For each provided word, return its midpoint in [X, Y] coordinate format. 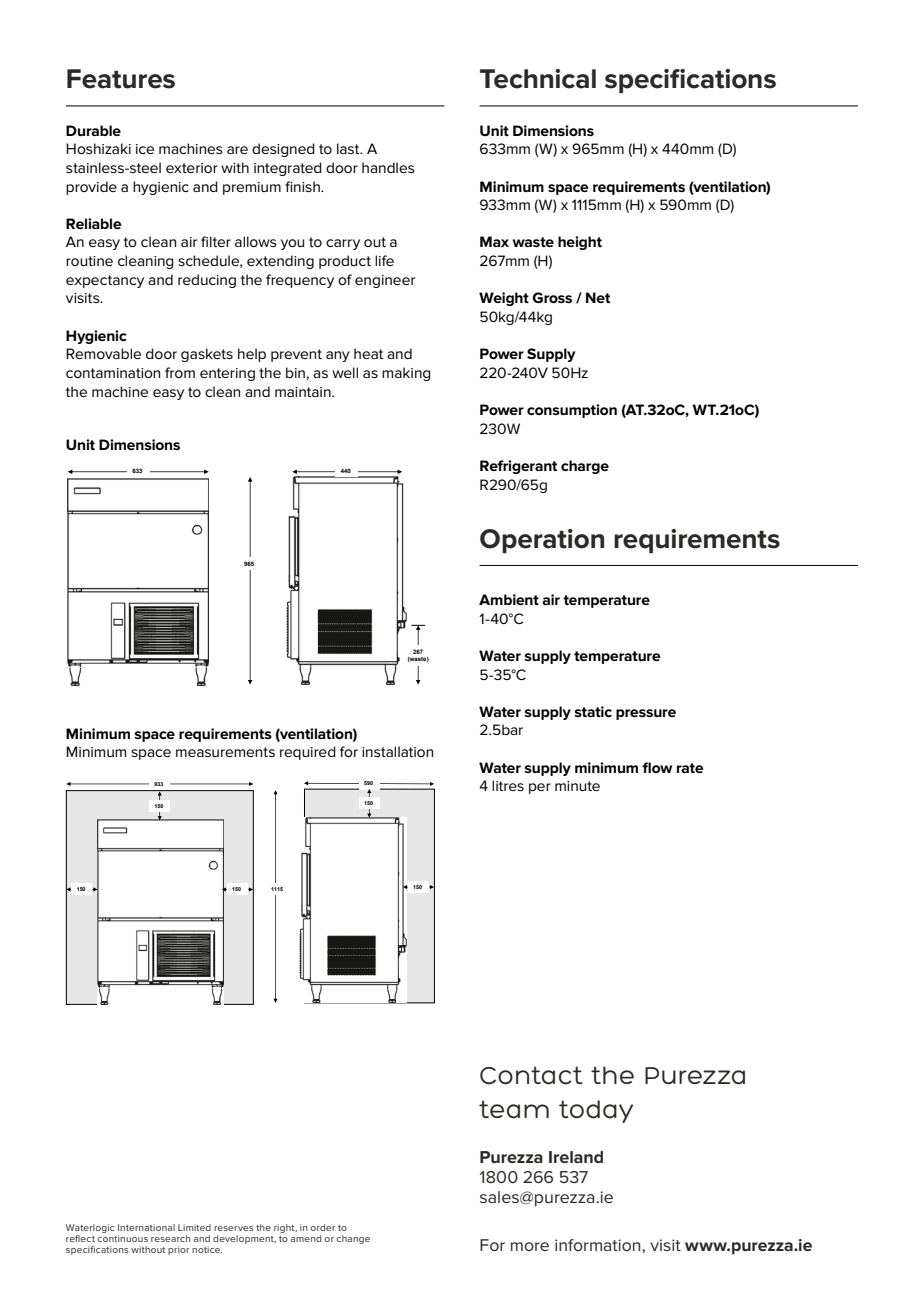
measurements [225, 752]
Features [121, 79]
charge [585, 467]
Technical [538, 79]
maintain [304, 392]
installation [397, 751]
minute [577, 786]
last [349, 148]
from [180, 372]
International [146, 1227]
